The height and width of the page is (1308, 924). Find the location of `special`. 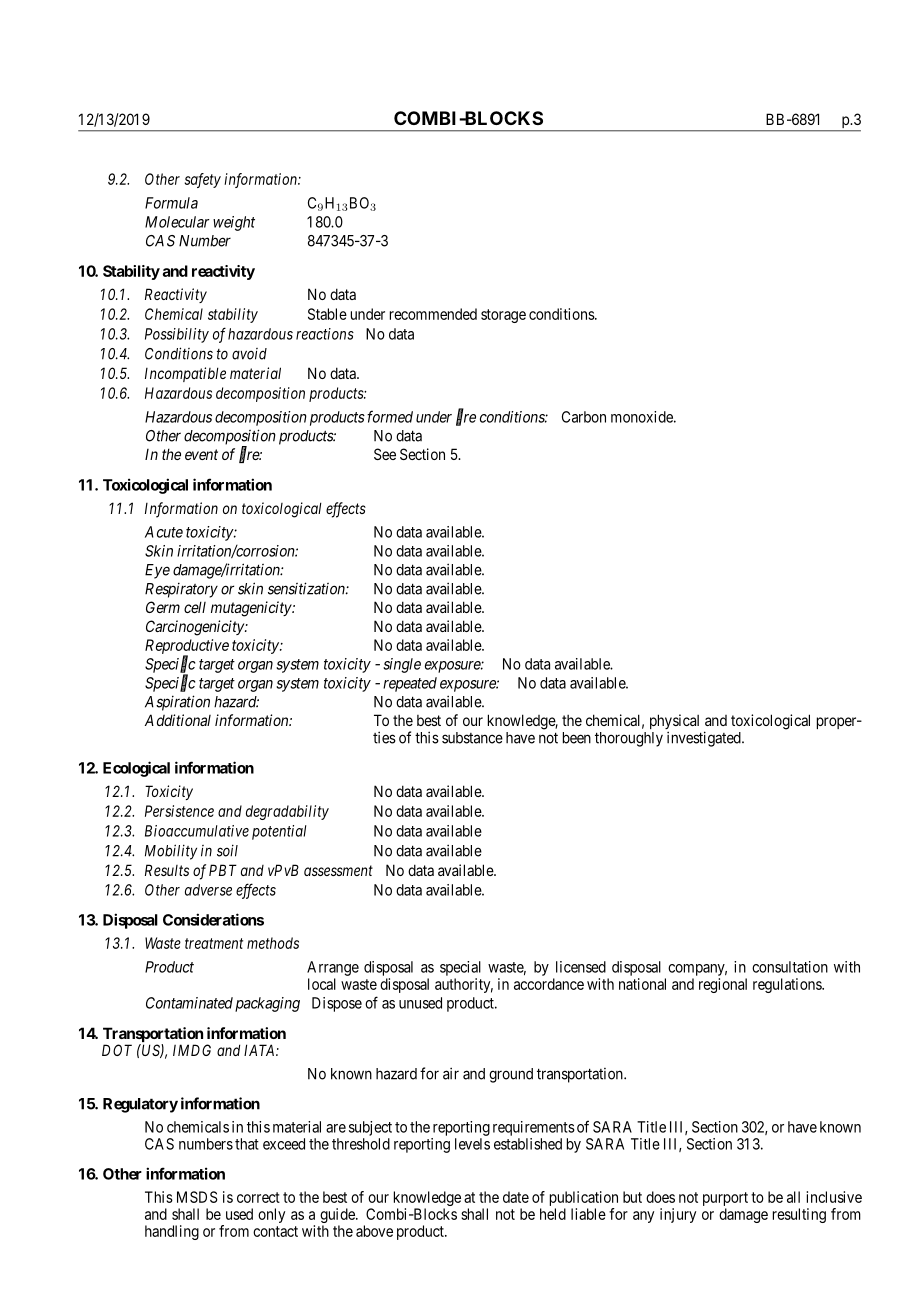

special is located at coordinates (460, 968).
